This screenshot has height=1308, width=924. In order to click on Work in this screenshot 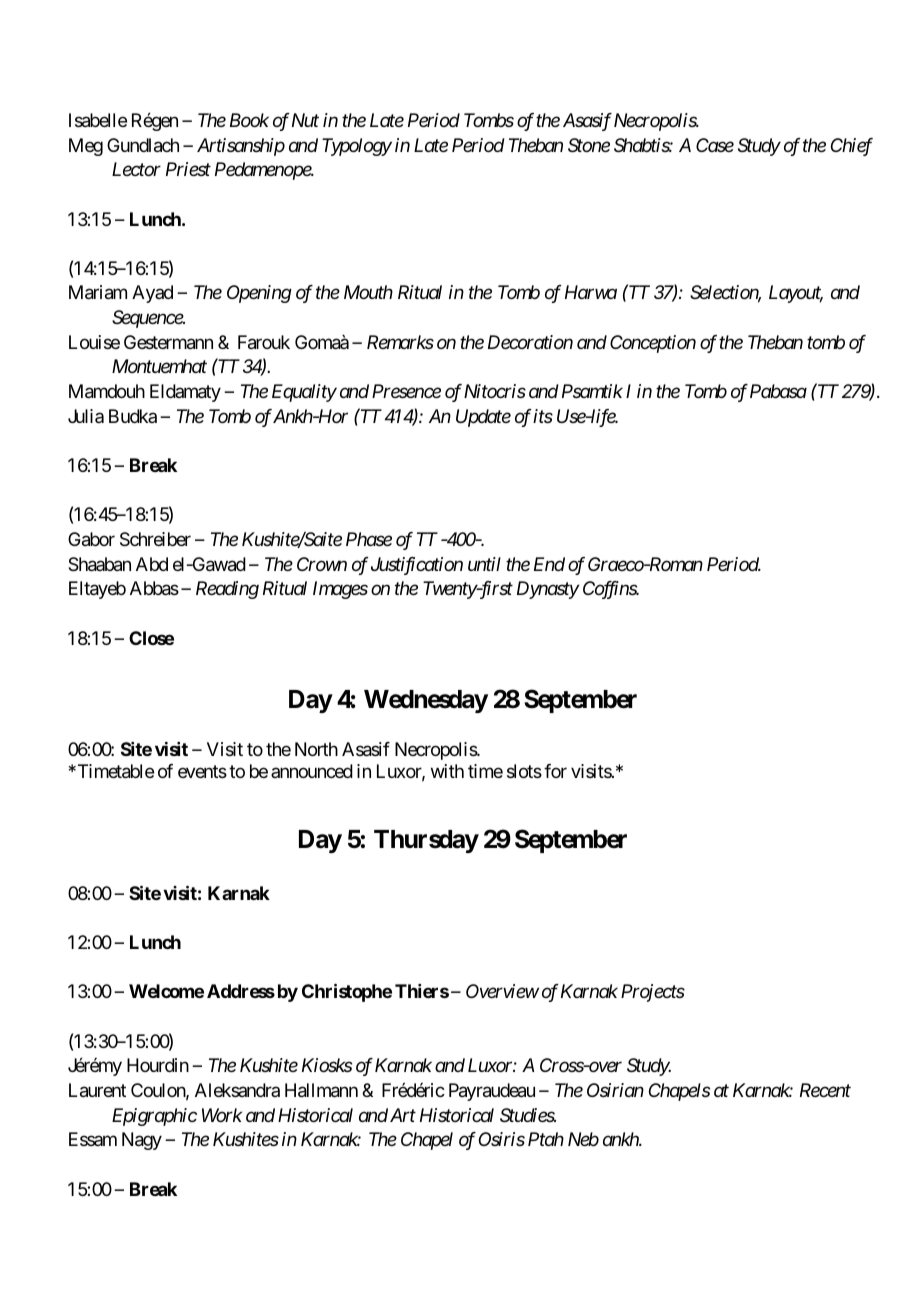, I will do `click(222, 1115)`.
